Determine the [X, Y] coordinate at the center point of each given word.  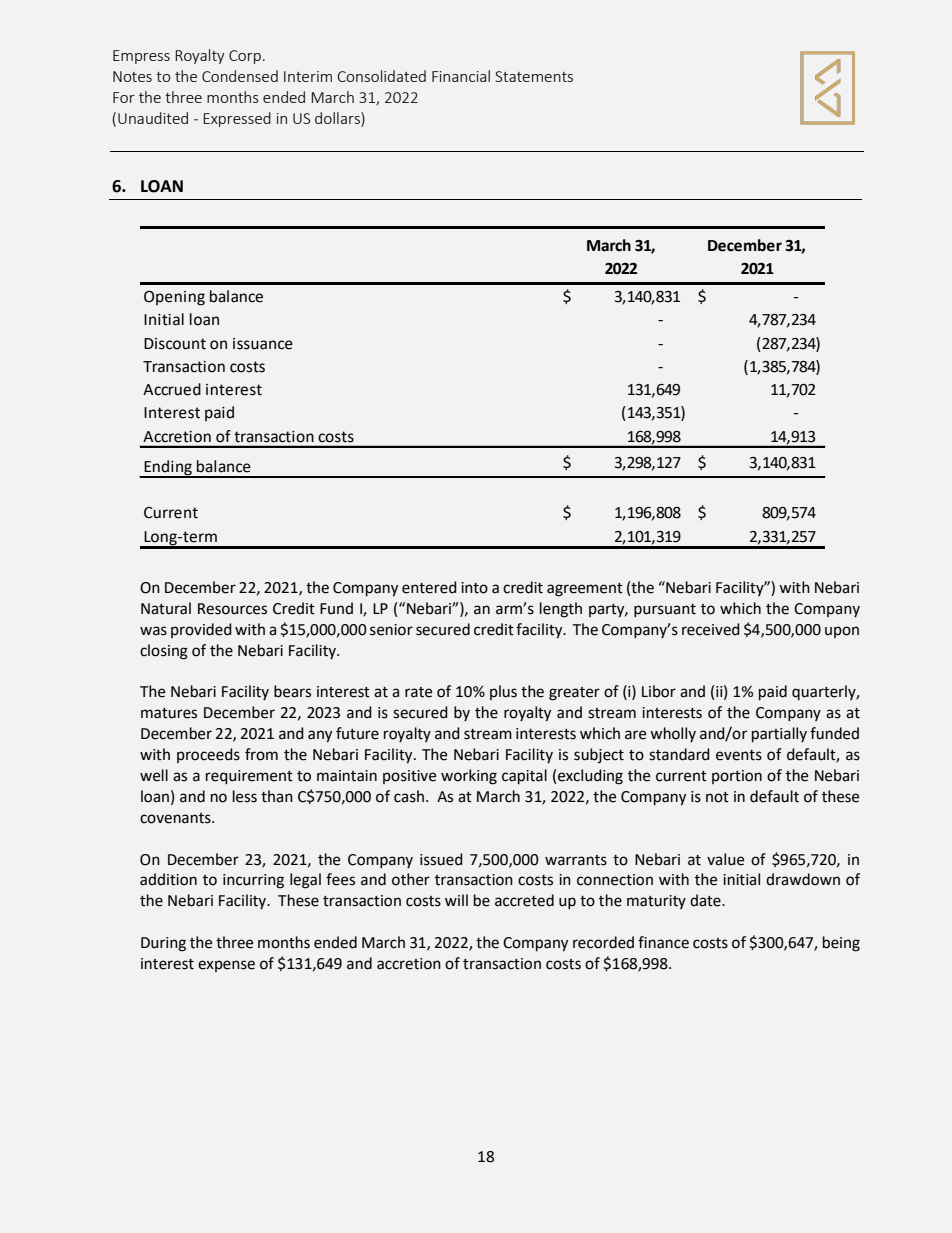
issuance [263, 344]
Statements [534, 76]
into [474, 588]
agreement [585, 590]
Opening [174, 298]
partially [779, 734]
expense [226, 966]
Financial [461, 76]
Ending [169, 468]
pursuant [665, 610]
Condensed [240, 76]
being [841, 944]
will [456, 900]
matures [169, 713]
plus [503, 692]
